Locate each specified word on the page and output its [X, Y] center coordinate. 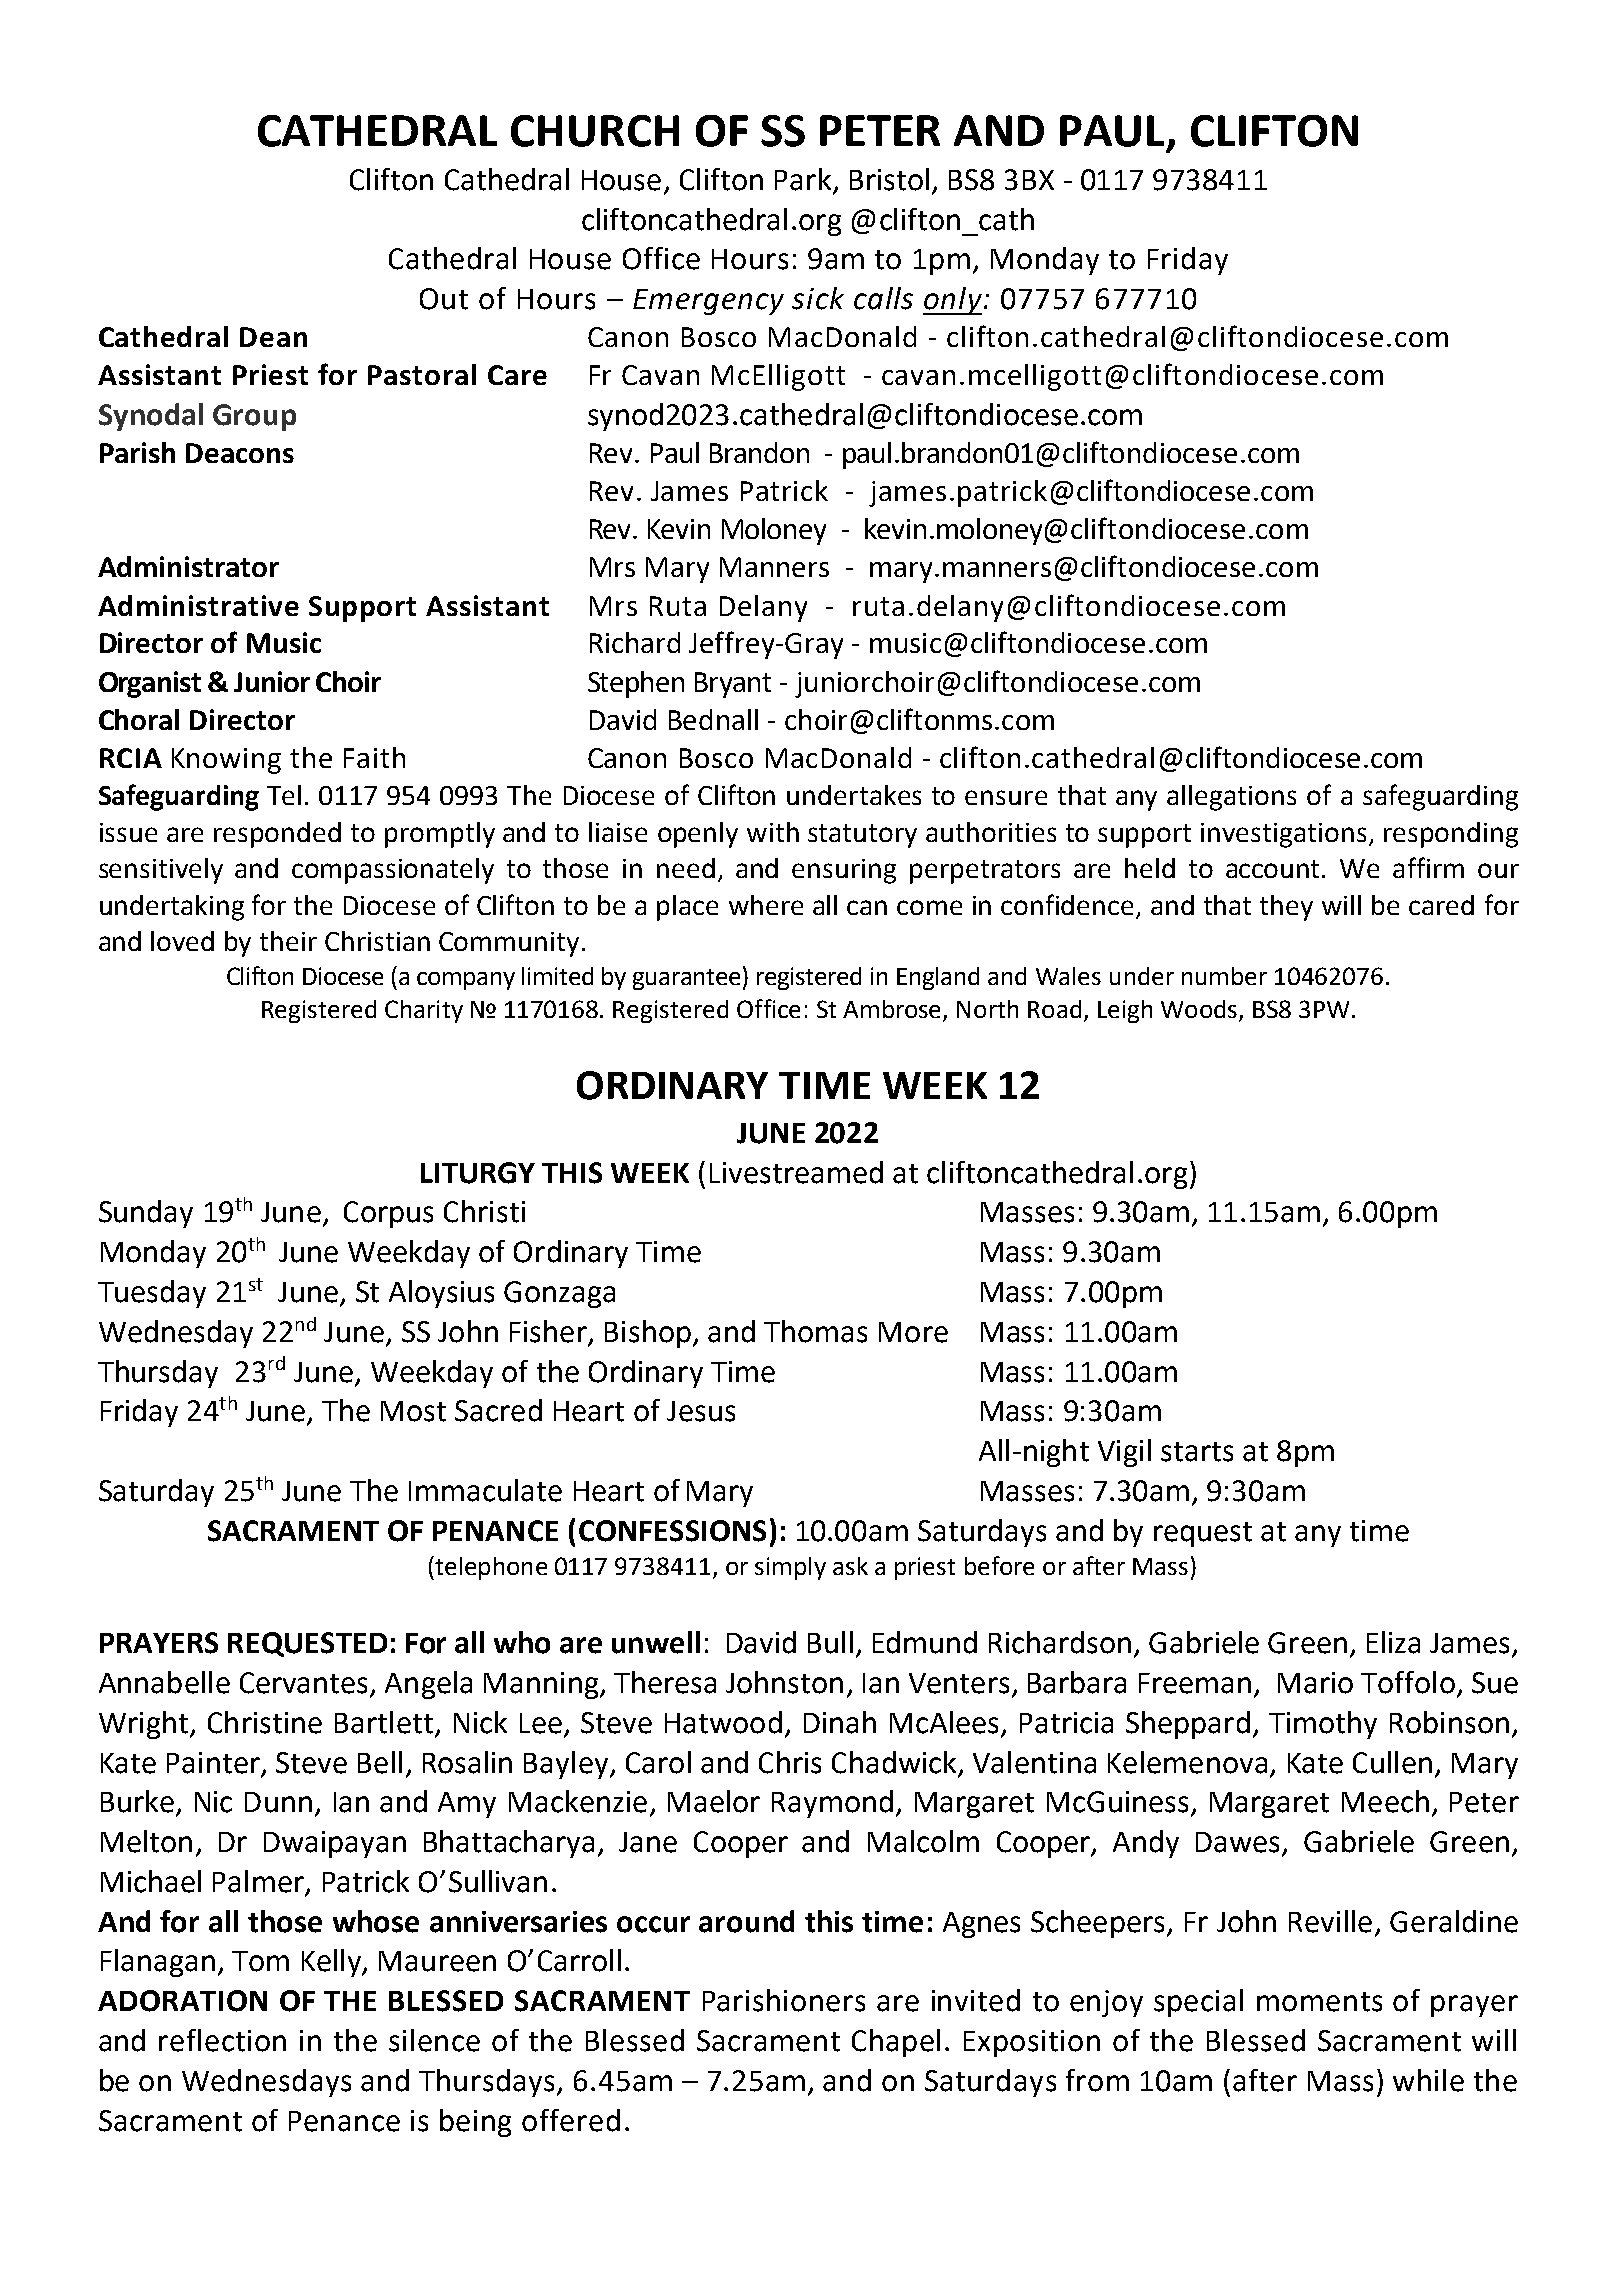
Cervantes [305, 1684]
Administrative [198, 605]
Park [803, 179]
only [952, 301]
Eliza [1393, 1642]
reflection [222, 2040]
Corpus [388, 1214]
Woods [1199, 1009]
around [746, 1921]
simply [790, 1568]
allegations [1231, 798]
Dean [273, 337]
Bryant [733, 685]
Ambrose [893, 1010]
